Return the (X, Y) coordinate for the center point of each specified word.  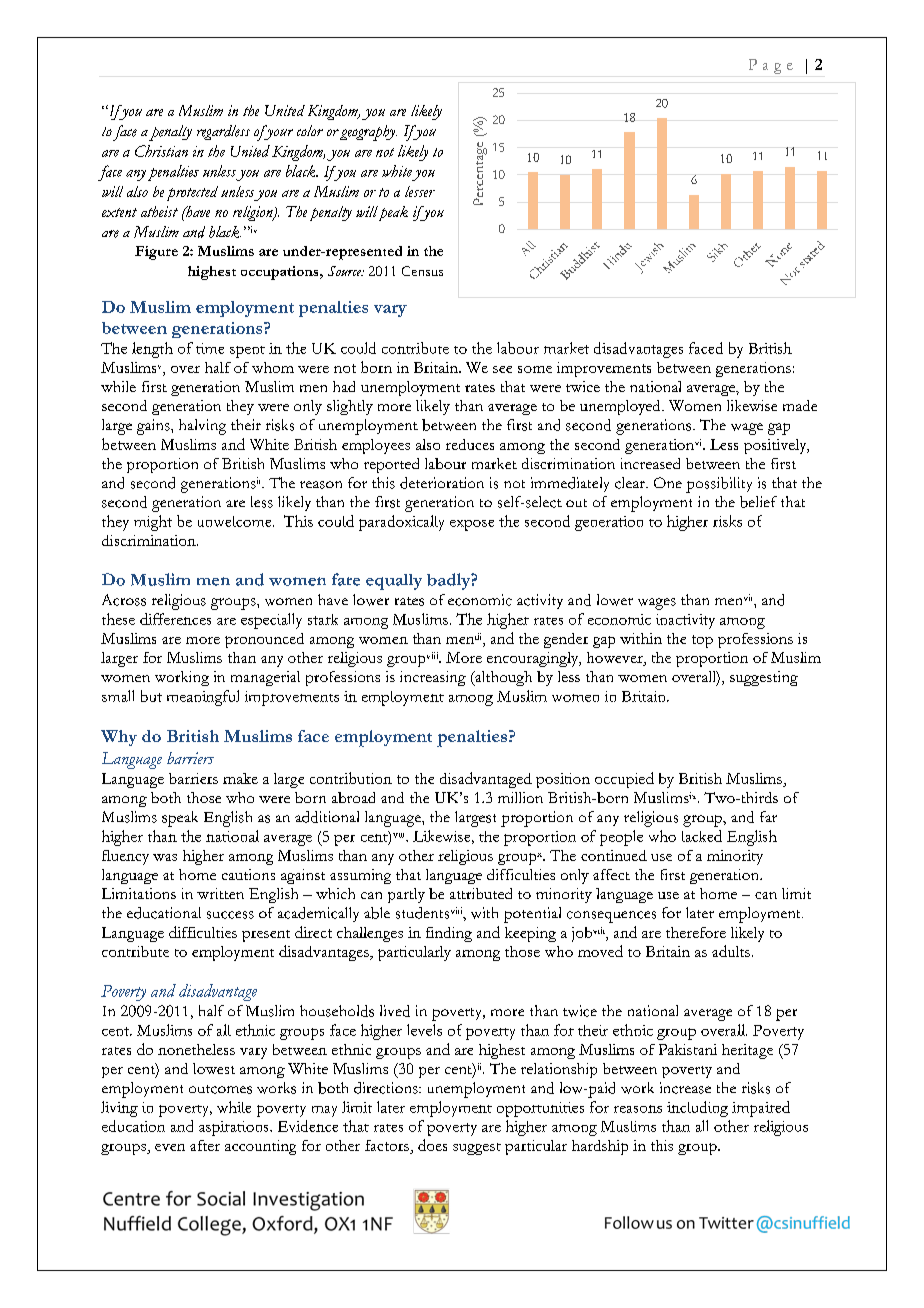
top (702, 641)
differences (175, 619)
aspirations (235, 1128)
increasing (433, 678)
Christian (161, 151)
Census (422, 271)
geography (368, 133)
